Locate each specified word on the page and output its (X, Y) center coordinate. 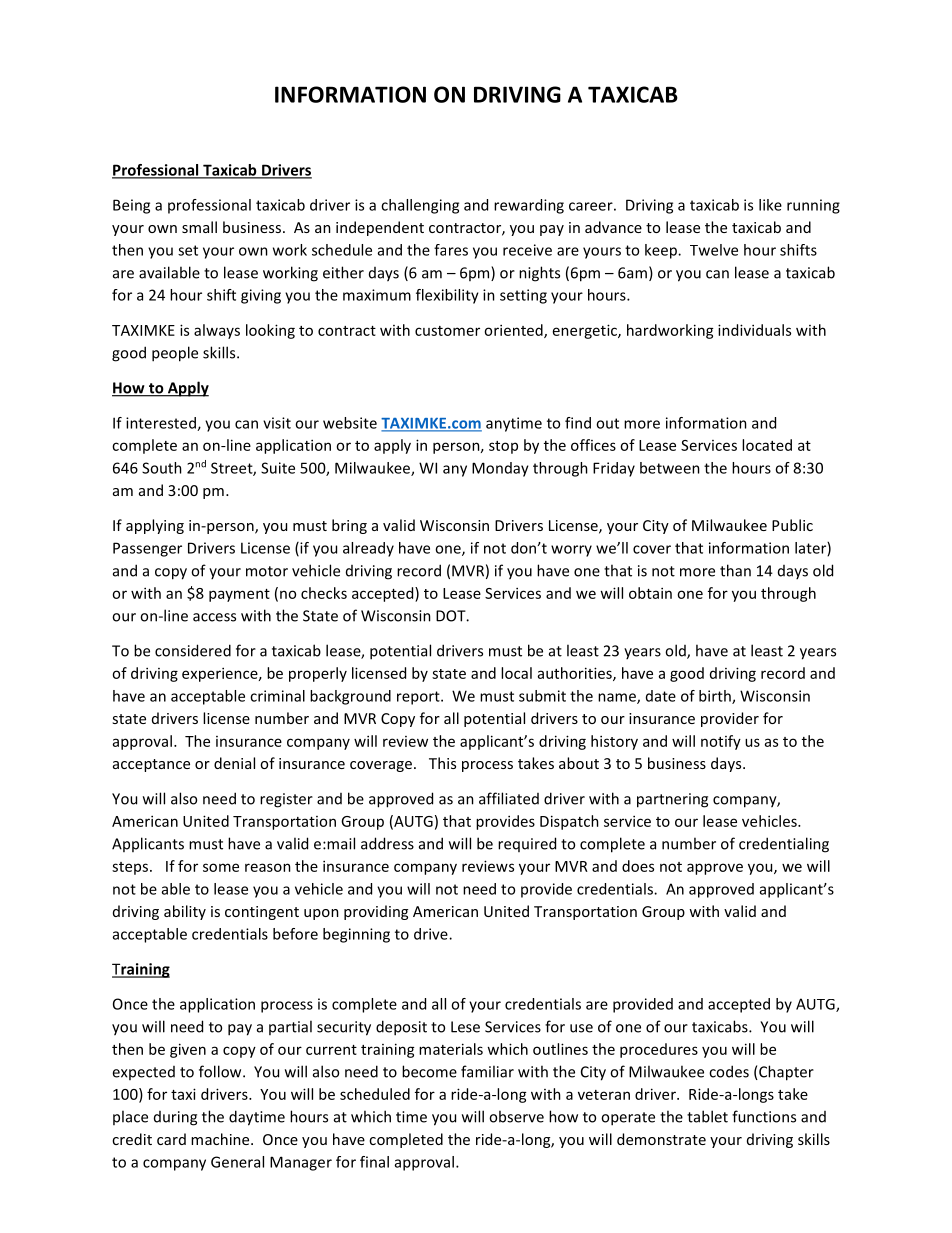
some (221, 867)
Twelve (714, 250)
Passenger (147, 549)
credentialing (784, 845)
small (199, 227)
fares (451, 250)
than (735, 570)
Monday (500, 469)
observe (516, 1116)
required (527, 844)
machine (221, 1139)
